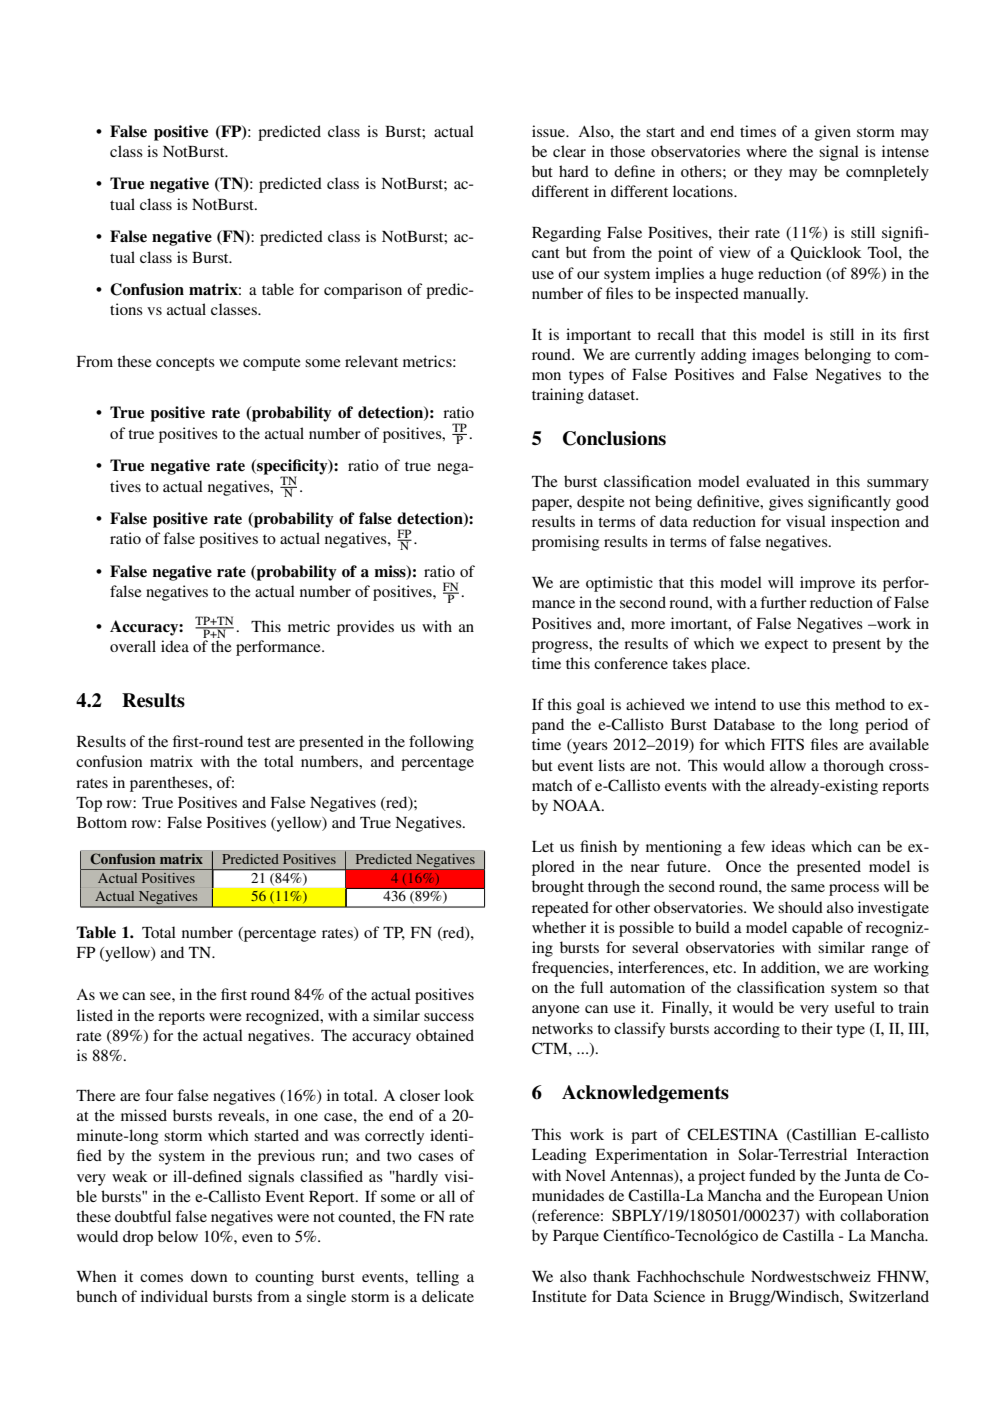 This document has width=1006, height=1422. I want to click on paper, so click(552, 505).
